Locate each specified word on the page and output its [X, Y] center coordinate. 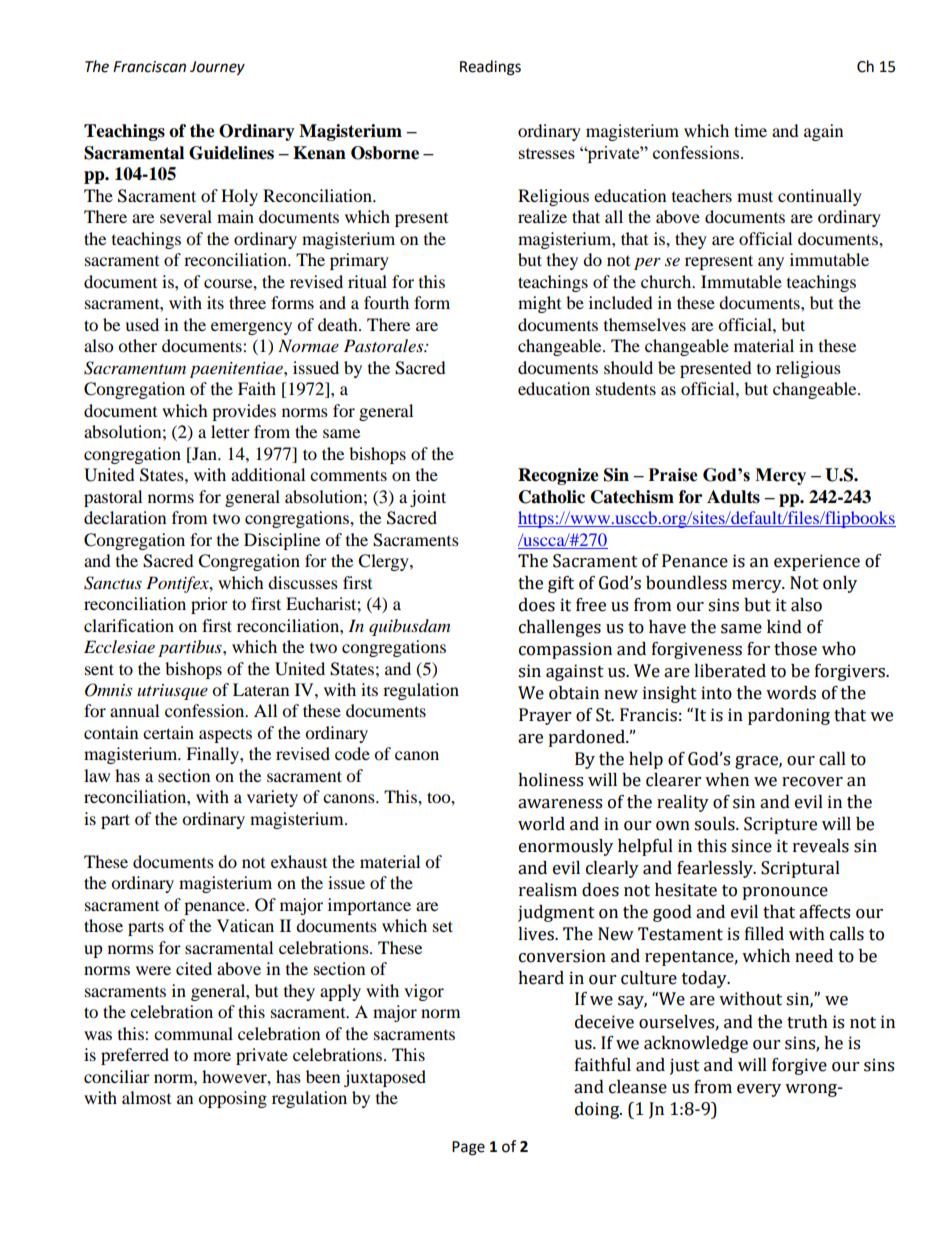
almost [146, 1097]
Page [468, 1148]
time [750, 130]
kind [784, 627]
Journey [217, 68]
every [759, 1090]
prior [209, 605]
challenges [560, 628]
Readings [490, 68]
